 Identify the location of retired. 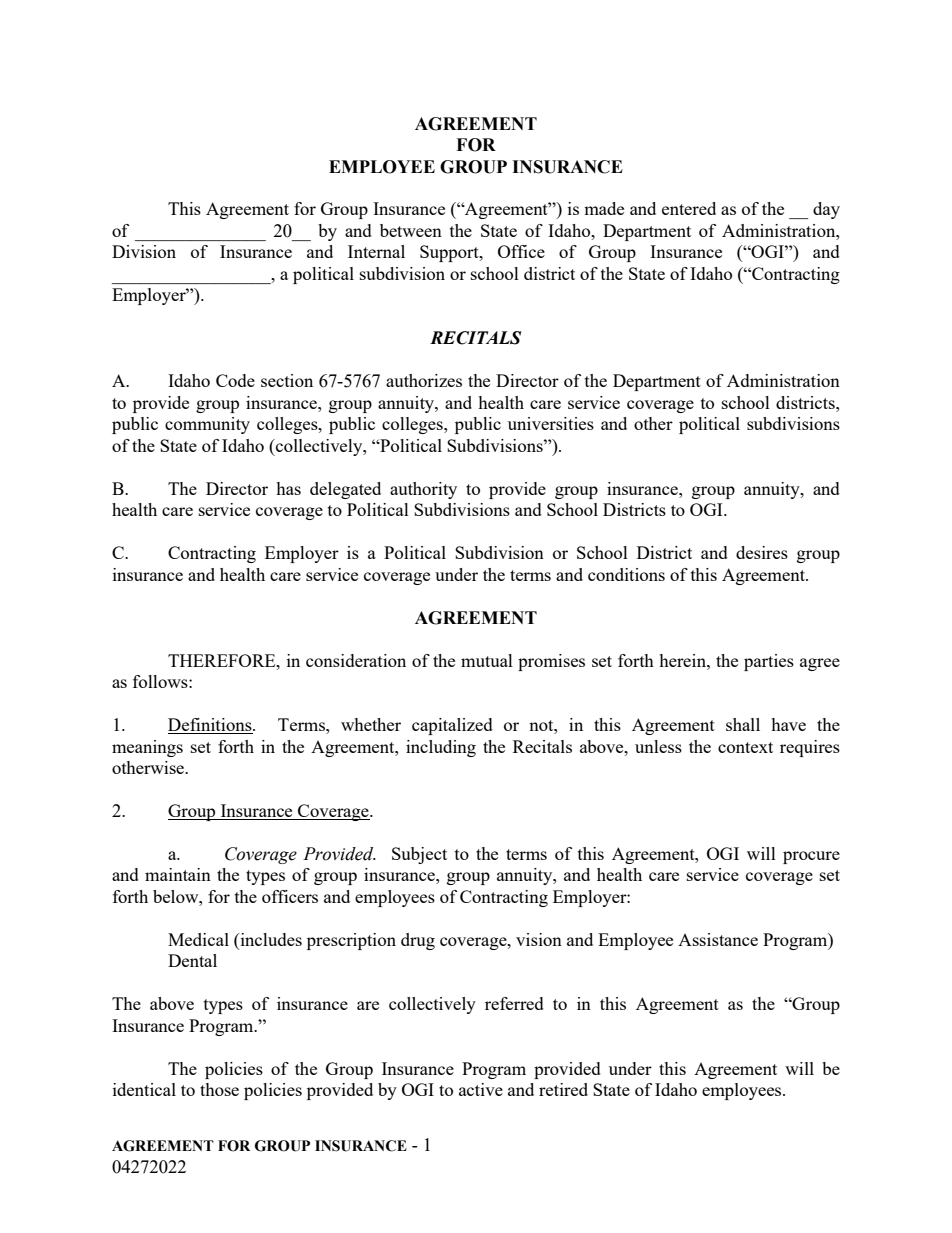
(563, 1089).
